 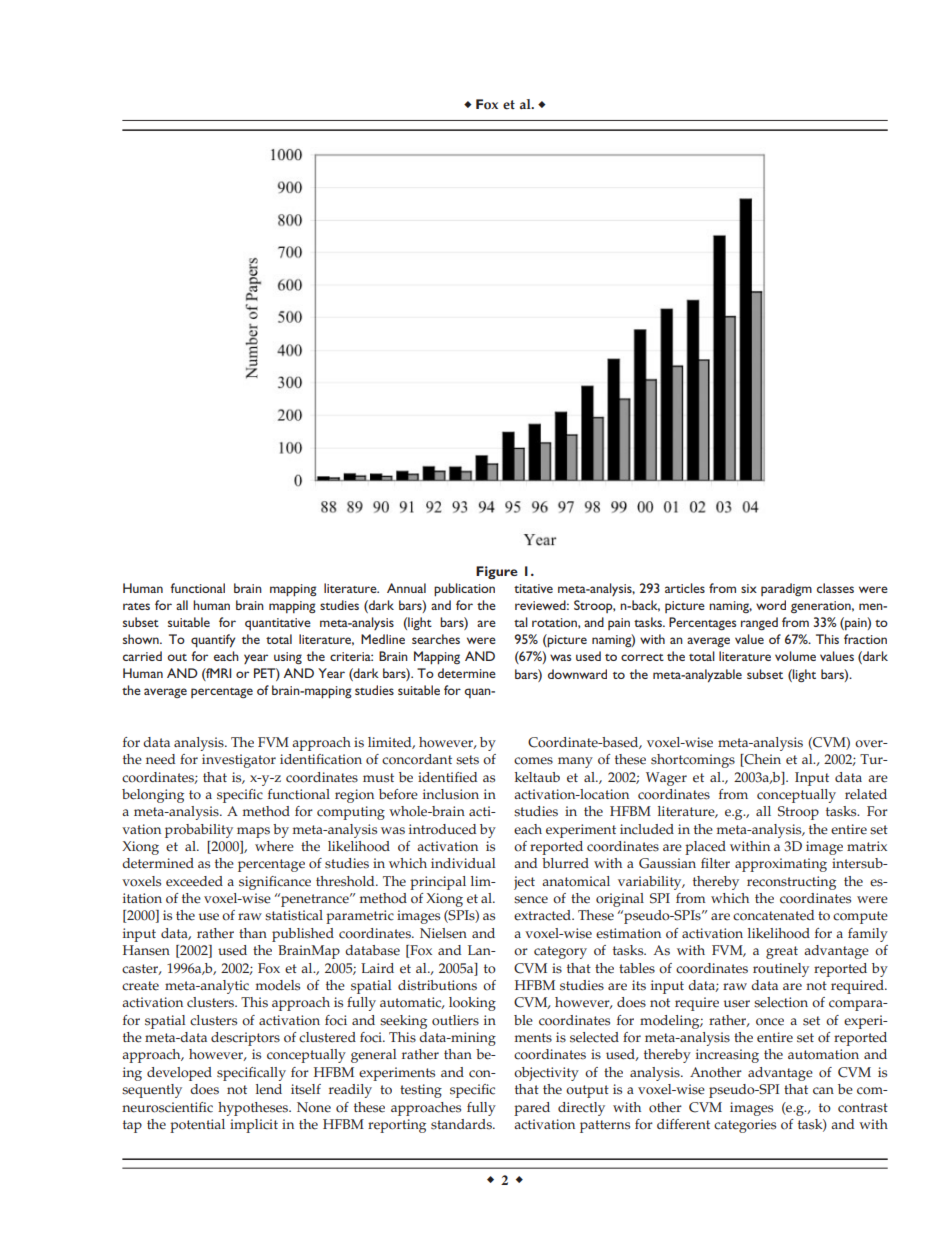 I want to click on potential, so click(x=197, y=1126).
